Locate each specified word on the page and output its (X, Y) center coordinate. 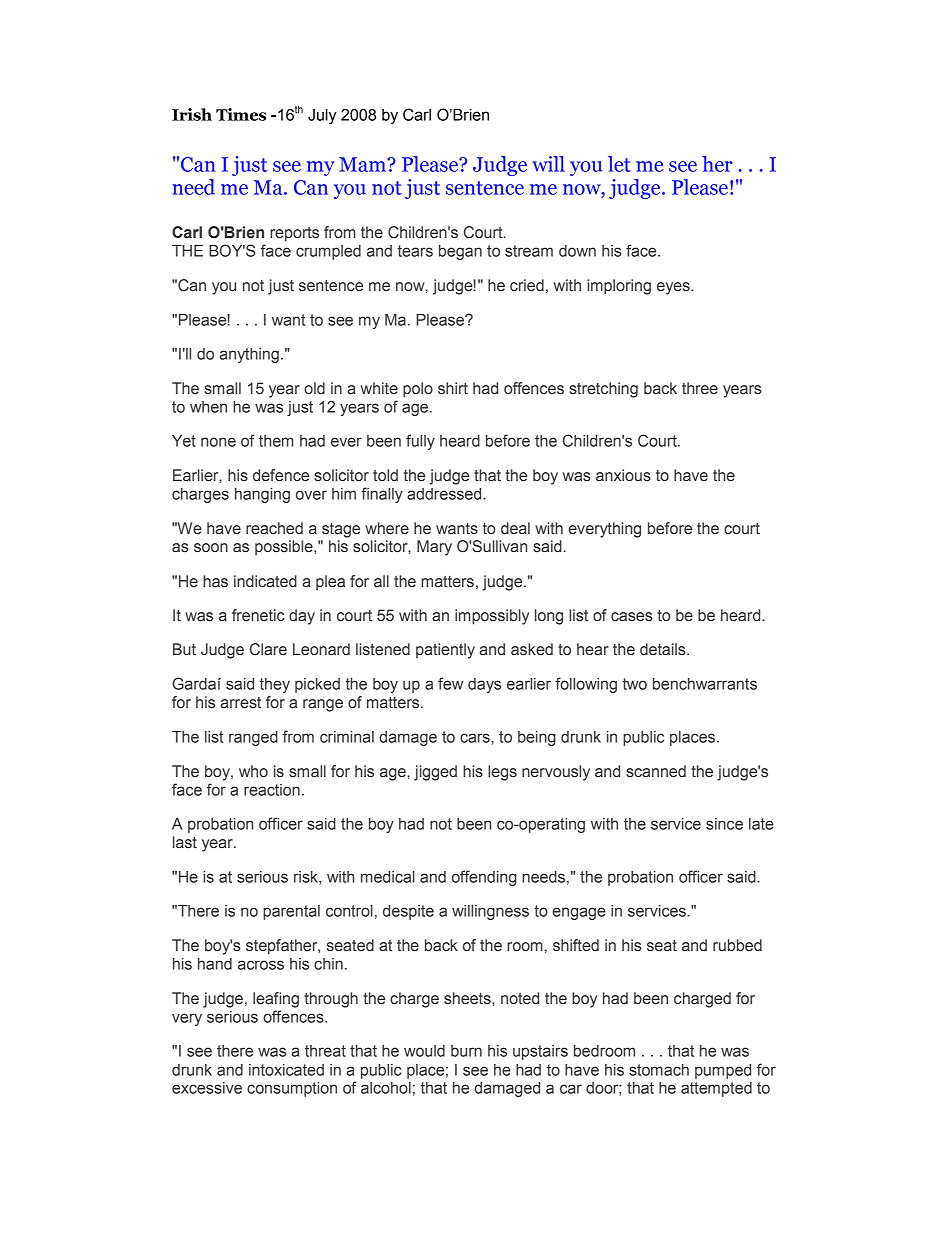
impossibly (492, 617)
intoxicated (286, 1070)
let (619, 164)
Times (241, 114)
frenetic (258, 615)
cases (632, 617)
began (460, 252)
